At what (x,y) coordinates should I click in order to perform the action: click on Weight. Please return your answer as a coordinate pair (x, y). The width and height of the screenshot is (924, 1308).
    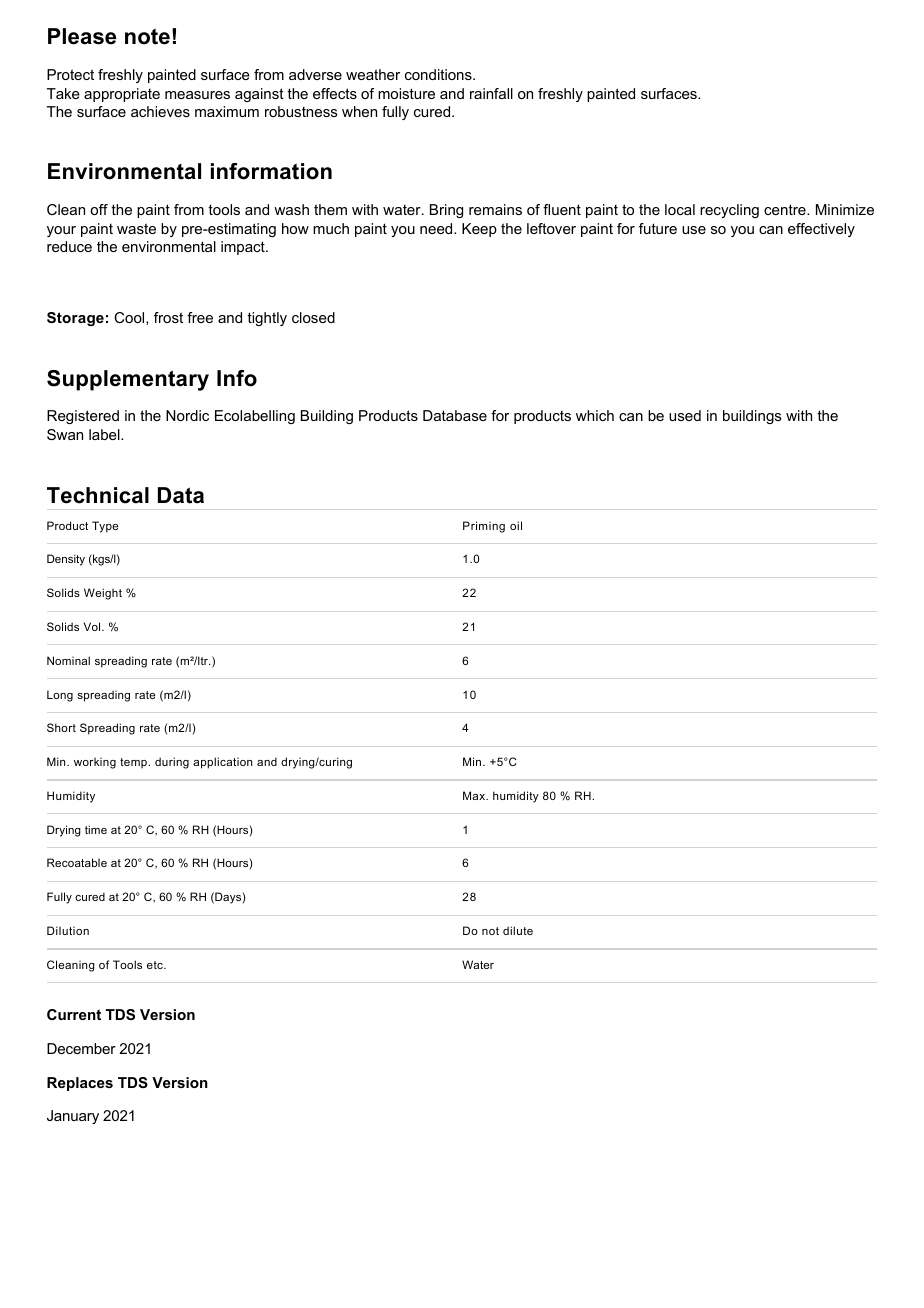
    Looking at the image, I should click on (103, 594).
